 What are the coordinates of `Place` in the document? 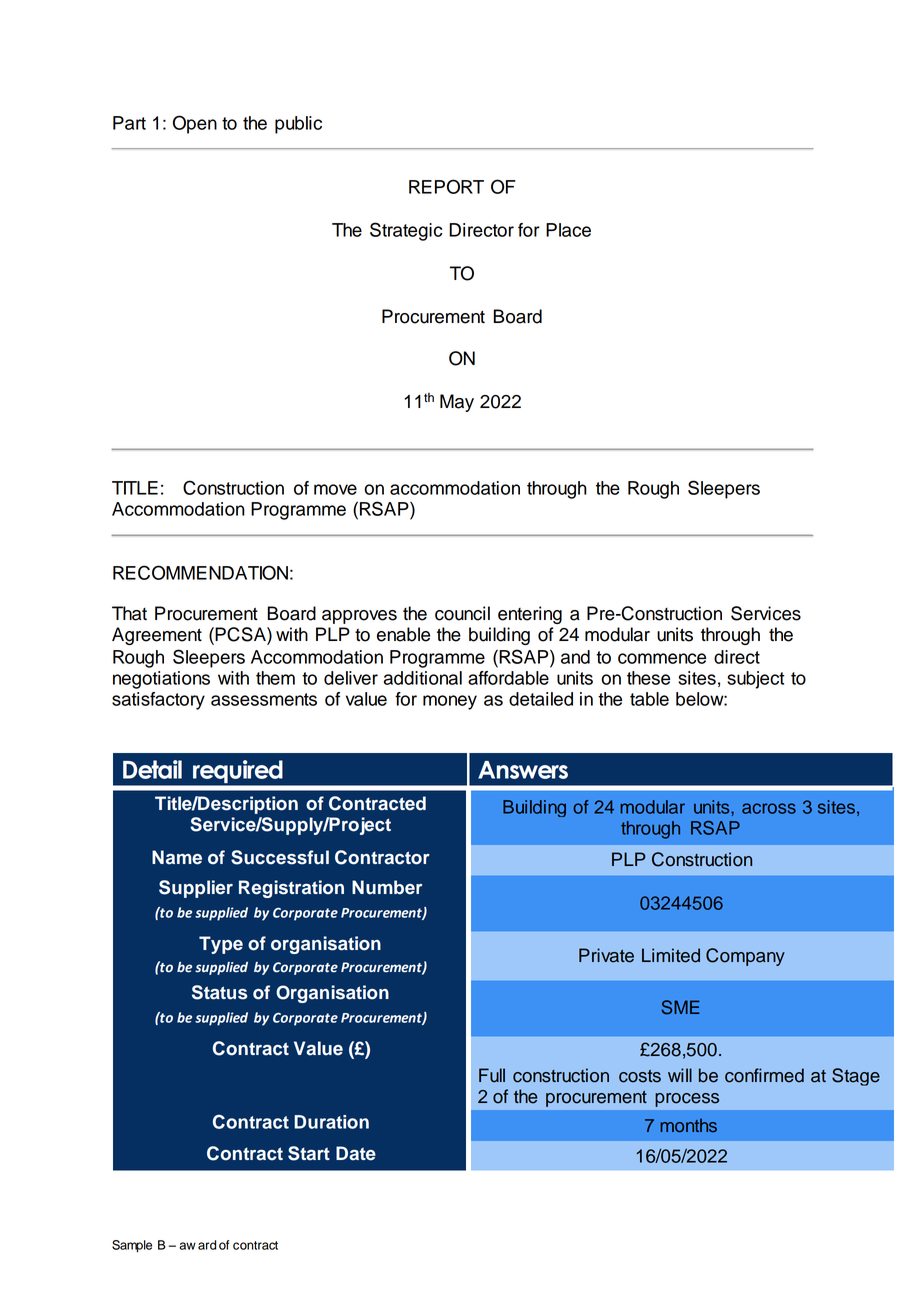 It's located at (568, 230).
